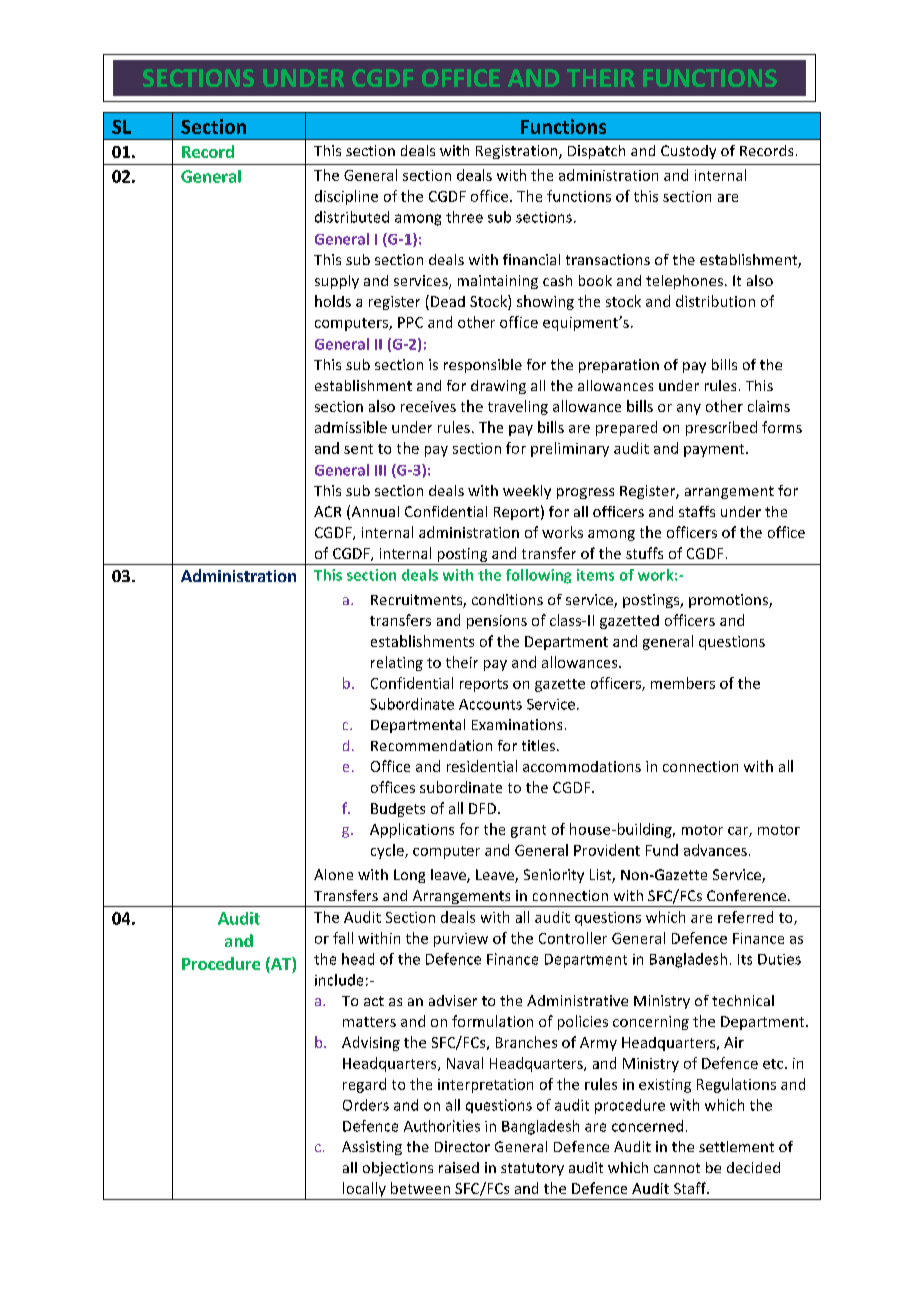  What do you see at coordinates (683, 683) in the screenshot?
I see `members` at bounding box center [683, 683].
